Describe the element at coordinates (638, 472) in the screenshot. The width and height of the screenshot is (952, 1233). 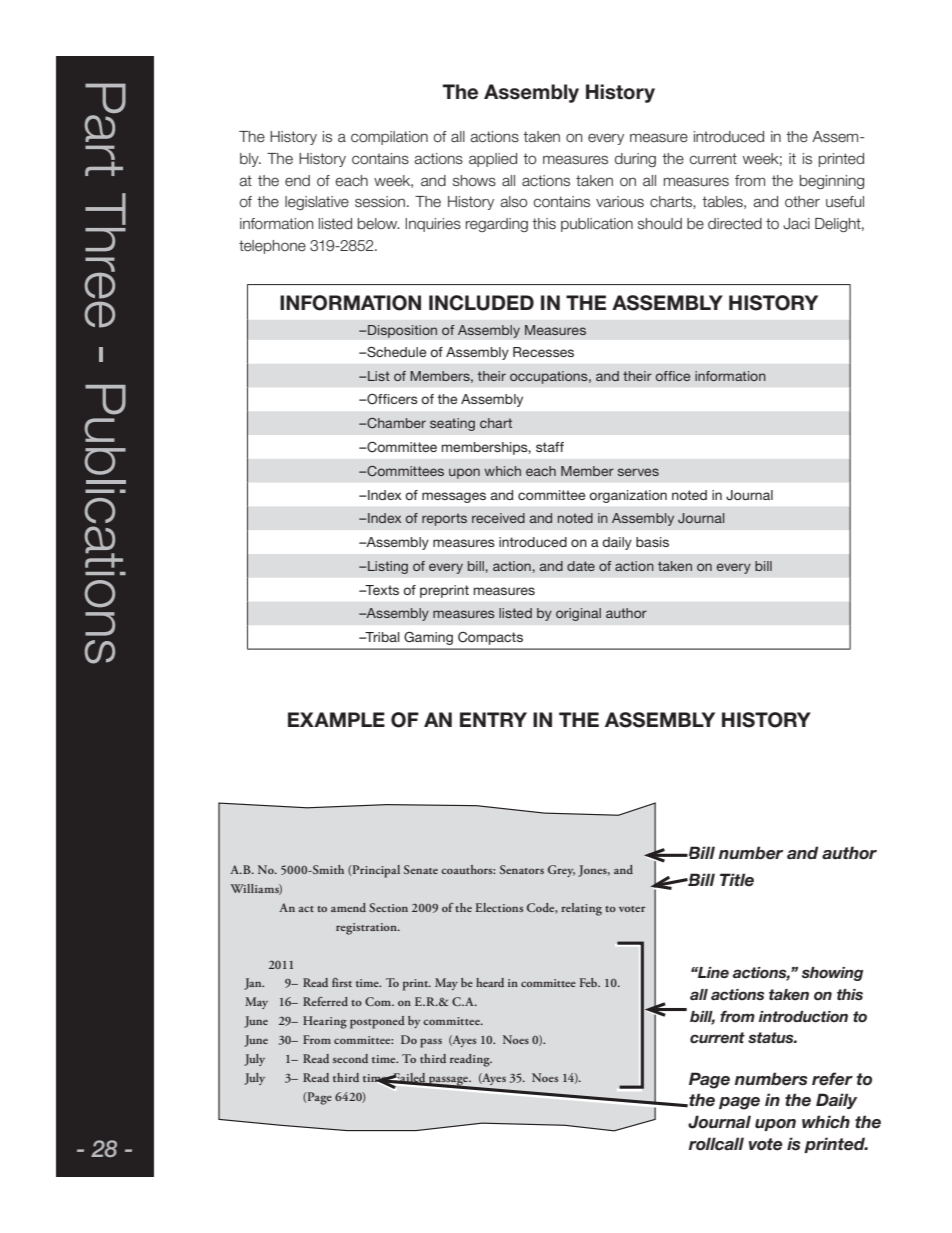
I see `serves` at that location.
